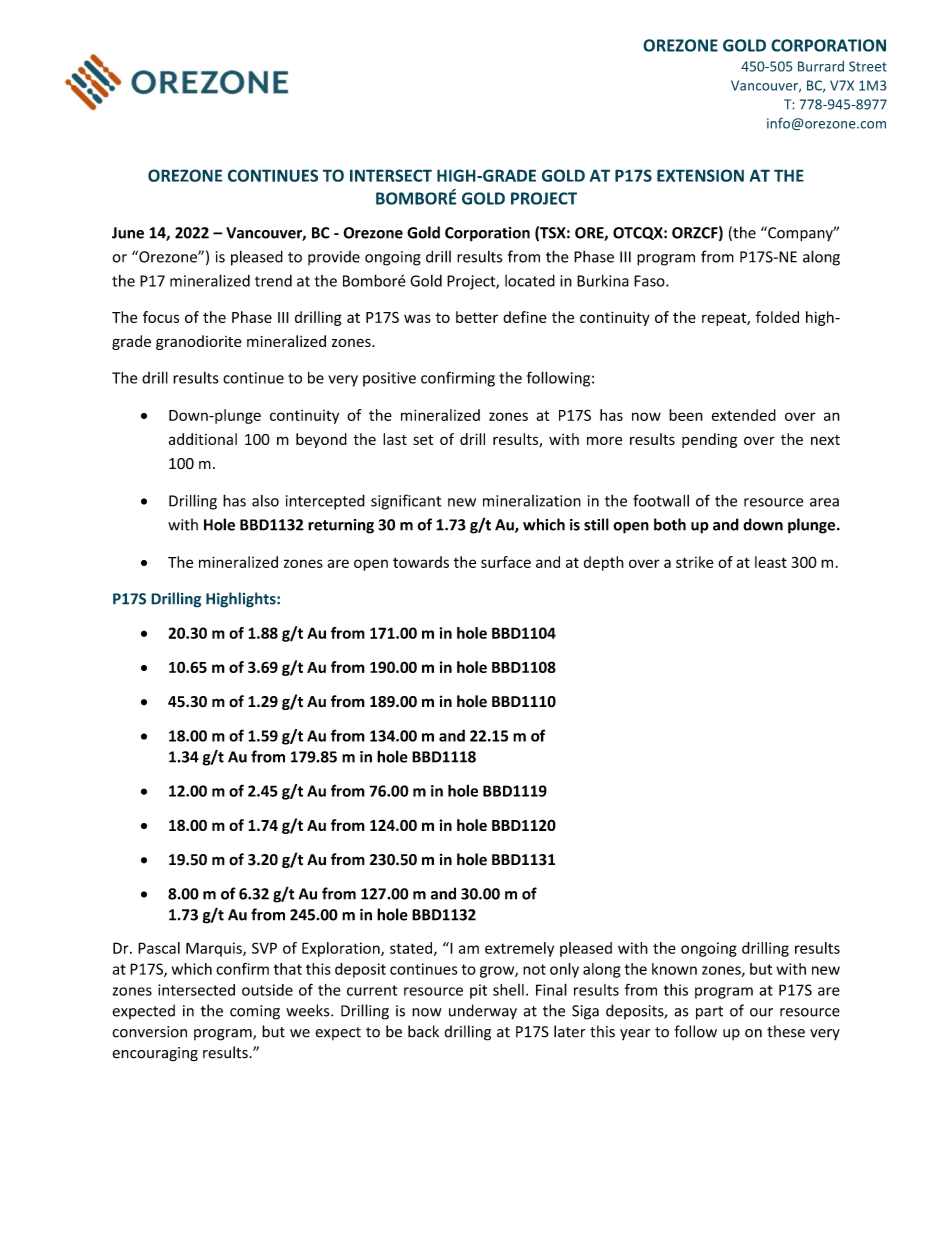 This document has height=1233, width=952. I want to click on better, so click(477, 317).
